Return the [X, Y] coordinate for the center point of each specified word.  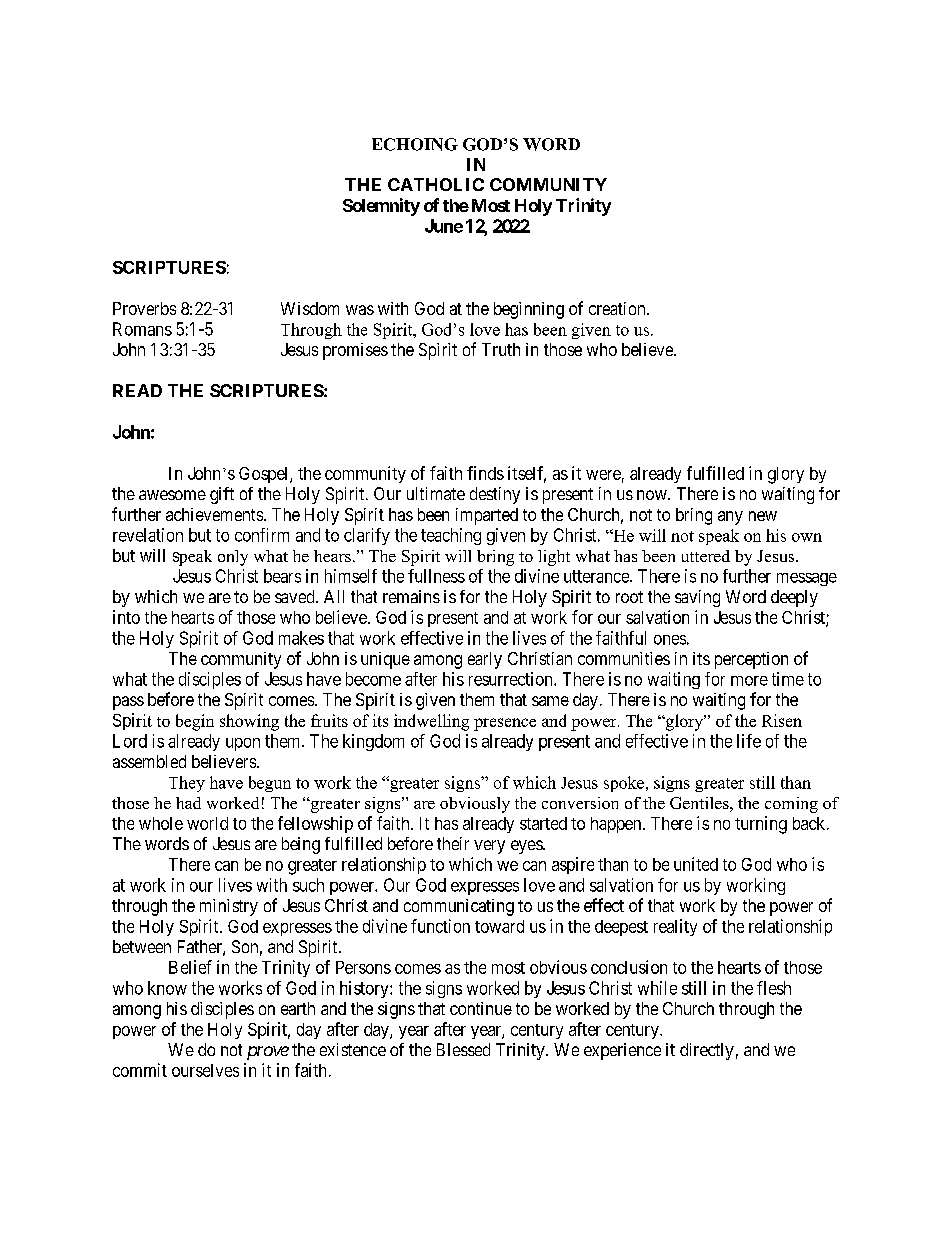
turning [761, 825]
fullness [436, 576]
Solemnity [381, 207]
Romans [142, 329]
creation [618, 308]
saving [697, 598]
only [233, 558]
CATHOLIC [436, 184]
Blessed [463, 1049]
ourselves [205, 1070]
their [453, 843]
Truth [501, 349]
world [207, 823]
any [730, 518]
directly [707, 1051]
